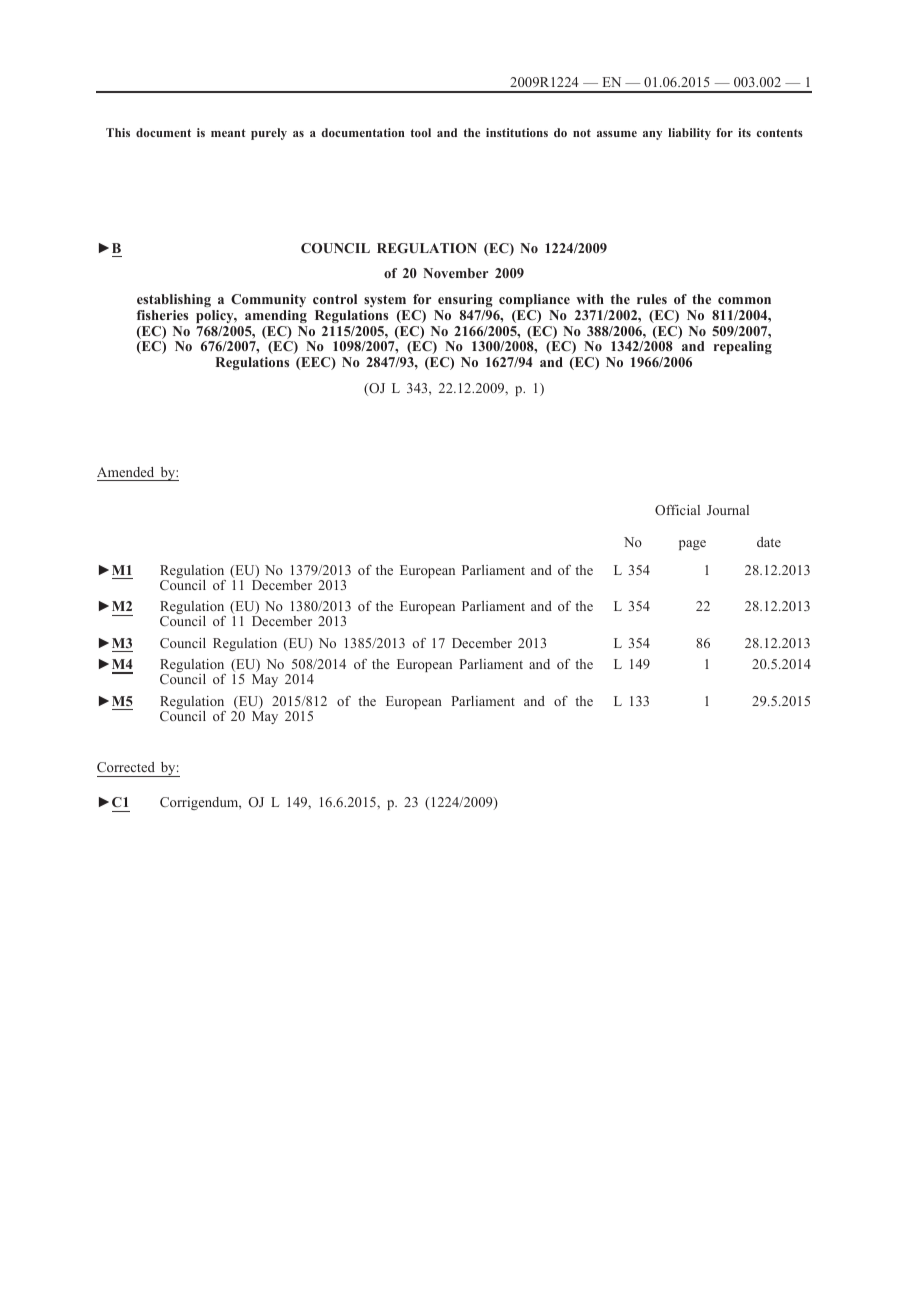 Image resolution: width=924 pixels, height=1308 pixels. What do you see at coordinates (125, 472) in the screenshot?
I see `Amended` at bounding box center [125, 472].
